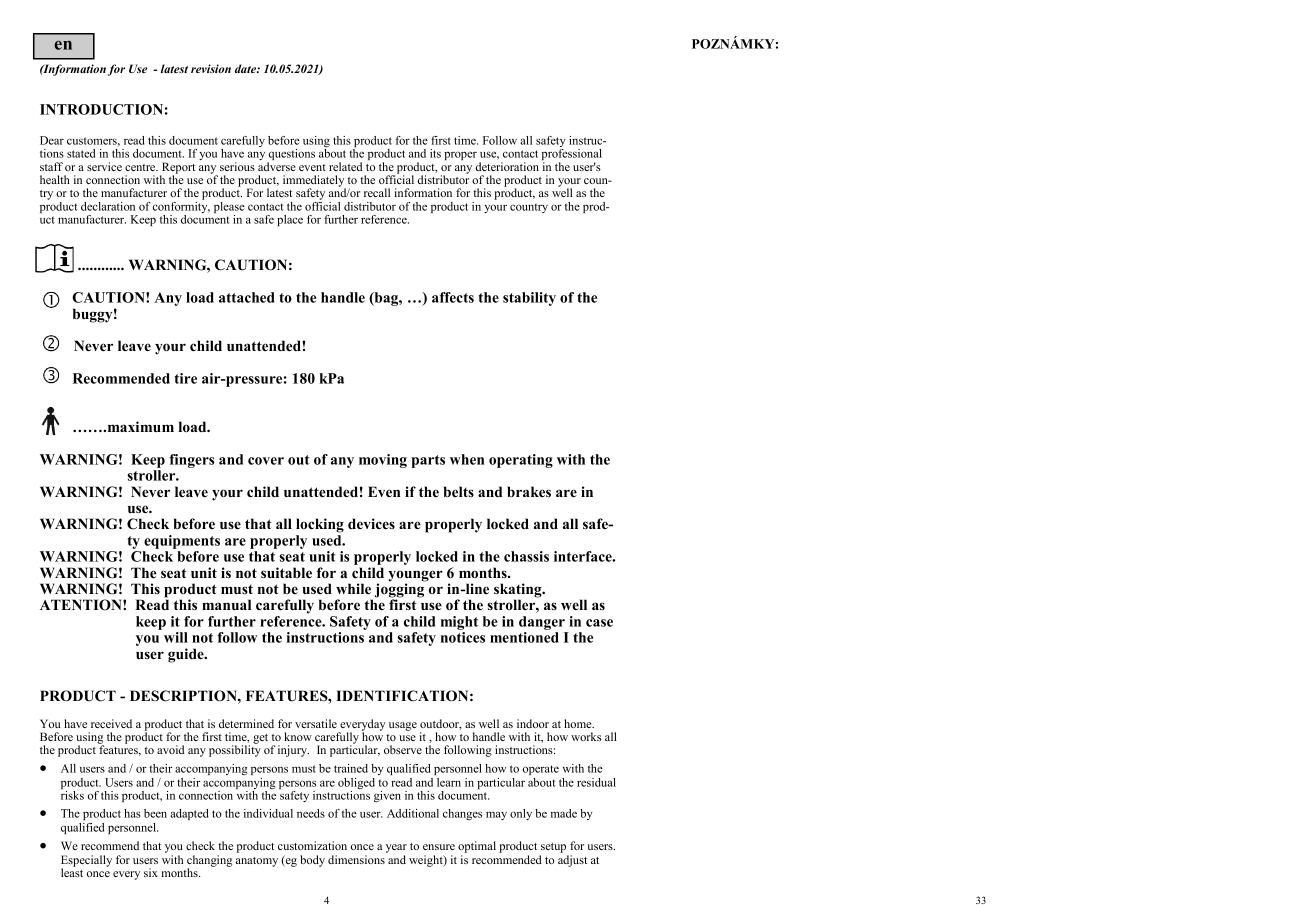  What do you see at coordinates (572, 156) in the screenshot?
I see `professional` at bounding box center [572, 156].
